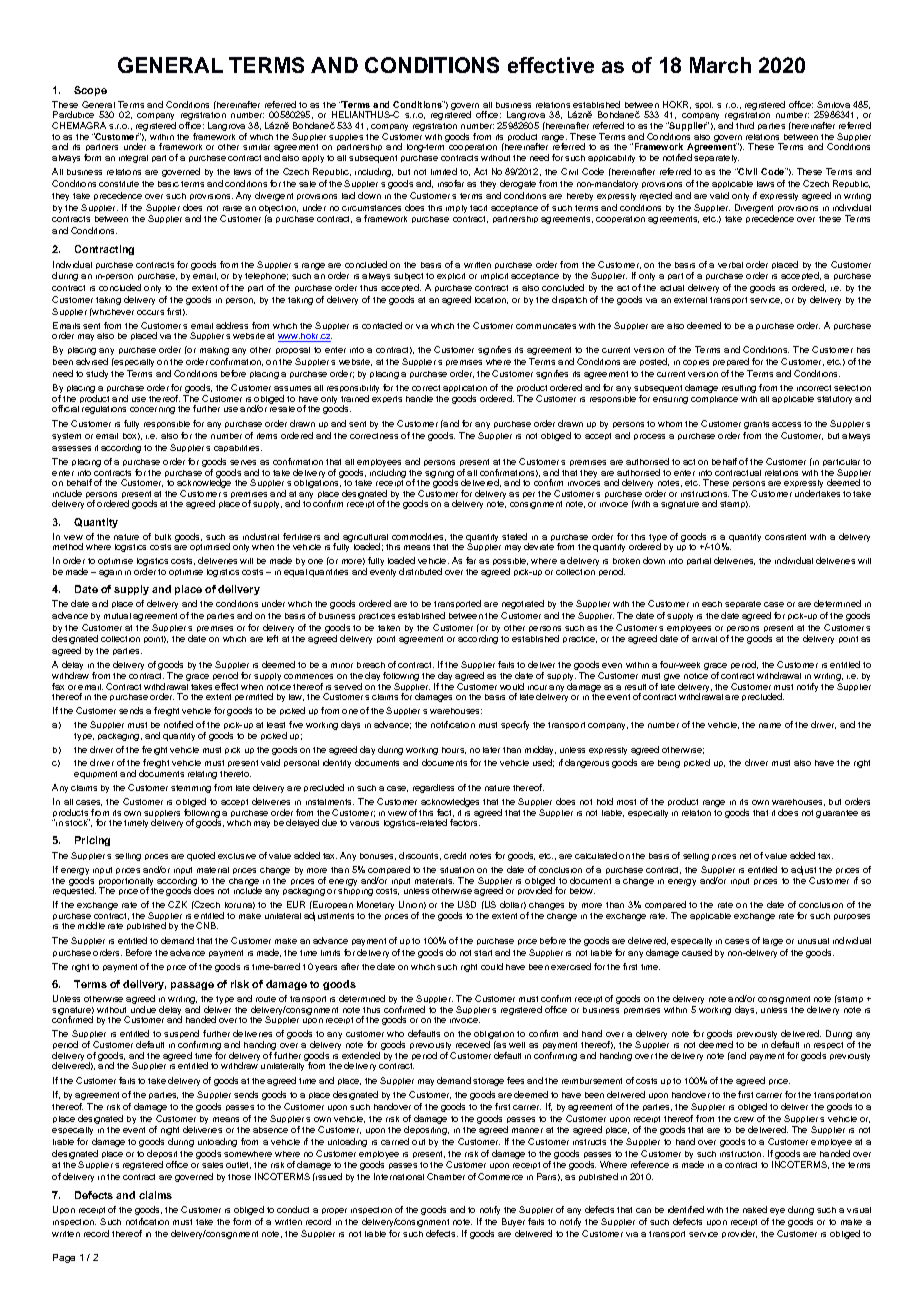 The width and height of the page is (924, 1308). Describe the element at coordinates (64, 1258) in the page. I see `Page` at that location.
